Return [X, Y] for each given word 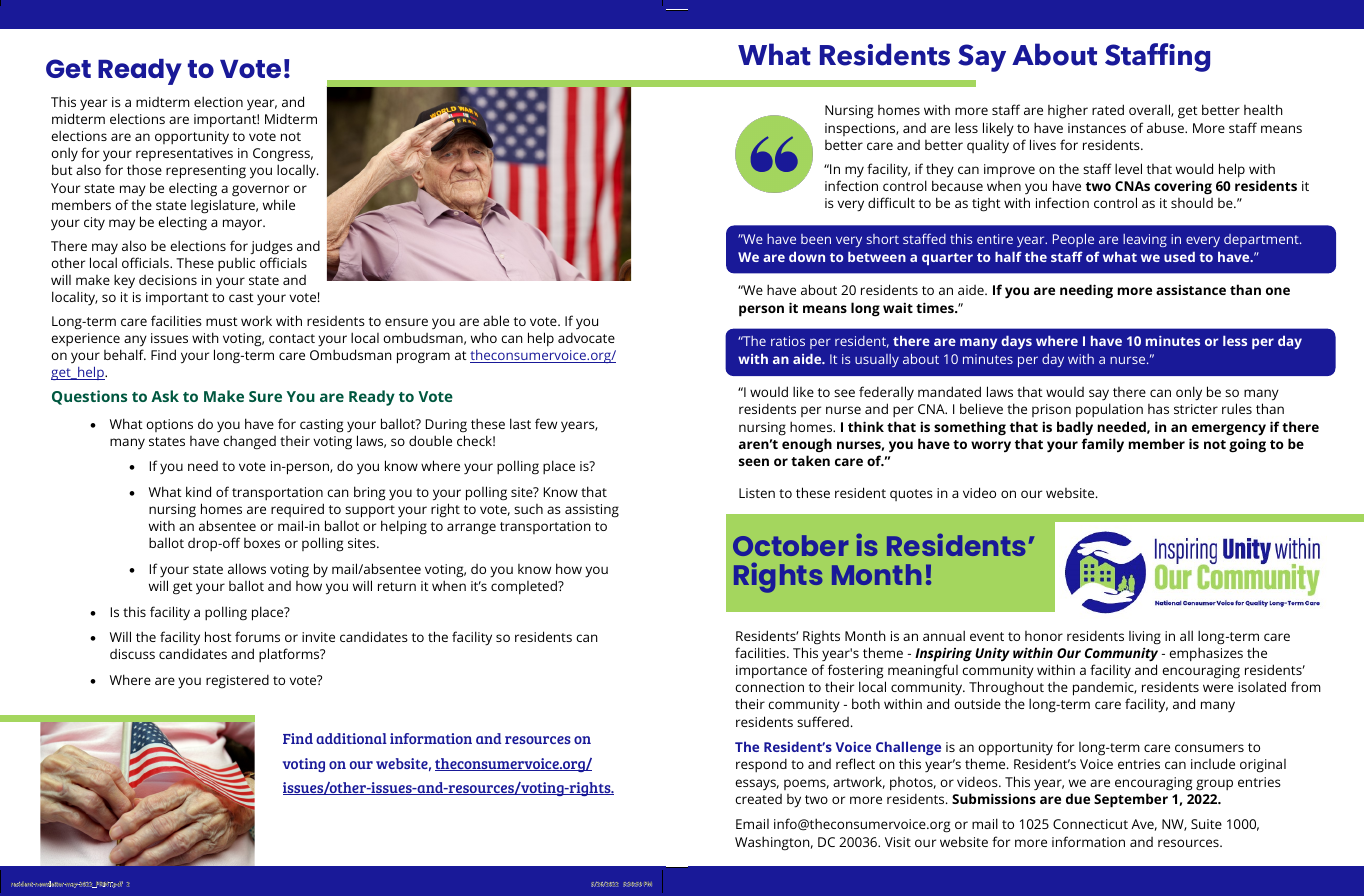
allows [247, 568]
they [940, 170]
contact [292, 338]
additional [351, 738]
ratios [788, 341]
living [1145, 638]
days [1016, 342]
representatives [184, 154]
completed [525, 587]
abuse [1166, 127]
